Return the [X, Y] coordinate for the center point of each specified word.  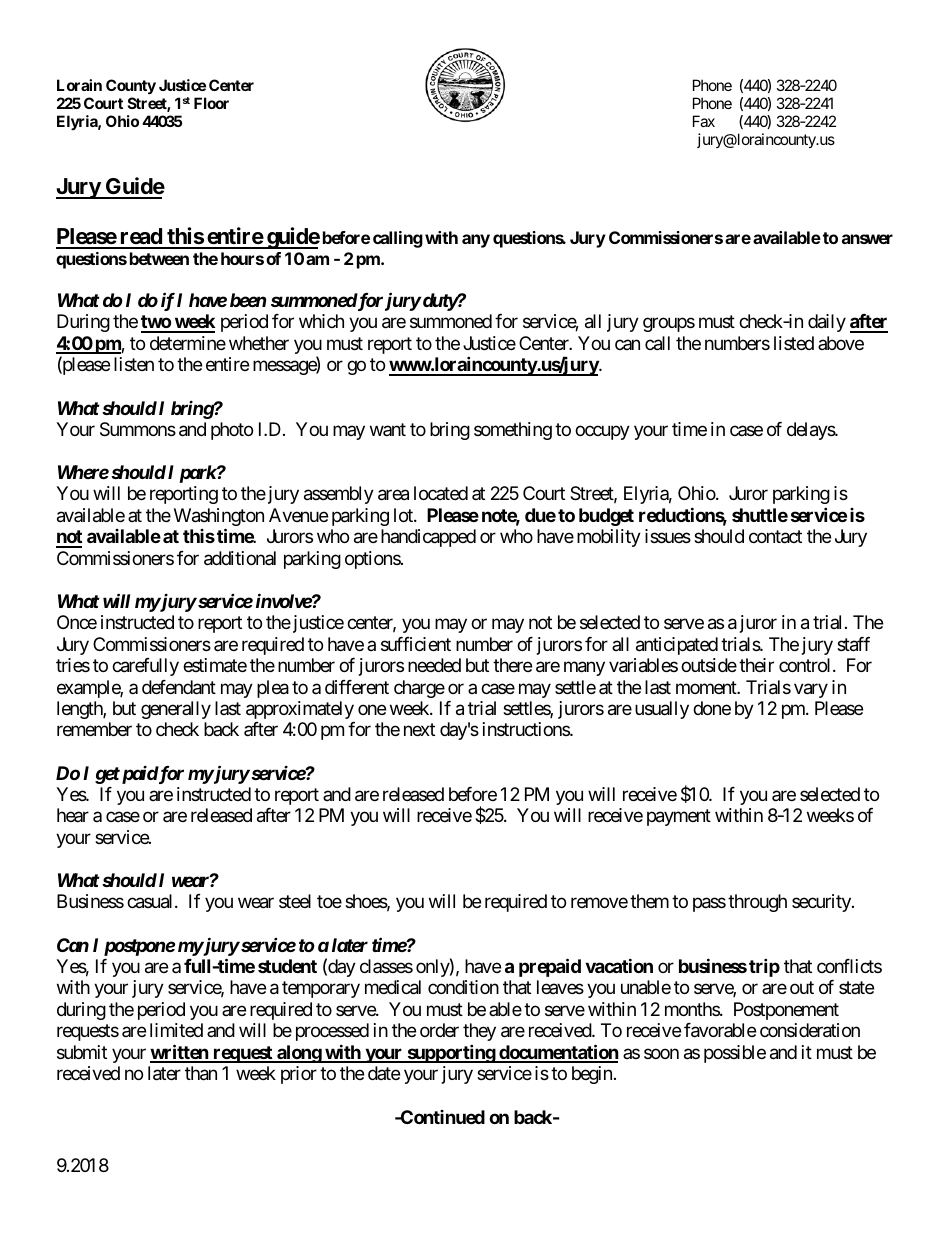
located [441, 493]
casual [151, 901]
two [156, 323]
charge [419, 689]
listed [794, 343]
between [159, 258]
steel [295, 901]
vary [811, 690]
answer [867, 239]
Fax [704, 121]
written [180, 1053]
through [757, 903]
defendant [179, 687]
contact [775, 537]
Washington [219, 518]
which [321, 321]
